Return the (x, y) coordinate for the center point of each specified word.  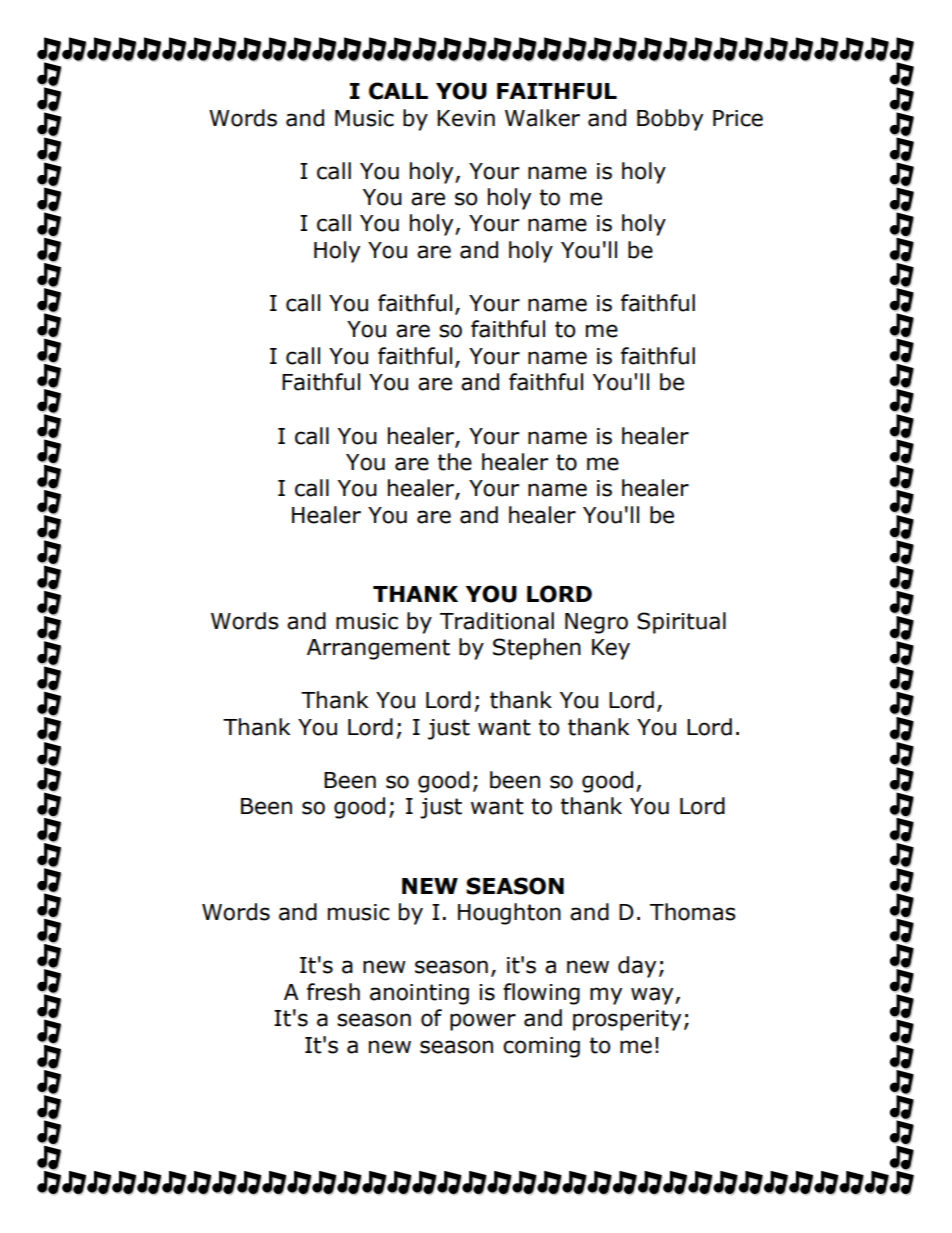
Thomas (693, 912)
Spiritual (681, 623)
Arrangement (378, 649)
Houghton (509, 914)
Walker (542, 118)
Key (611, 649)
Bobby (670, 120)
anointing (419, 994)
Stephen (537, 649)
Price (738, 118)
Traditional (497, 621)
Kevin (466, 118)
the (455, 462)
